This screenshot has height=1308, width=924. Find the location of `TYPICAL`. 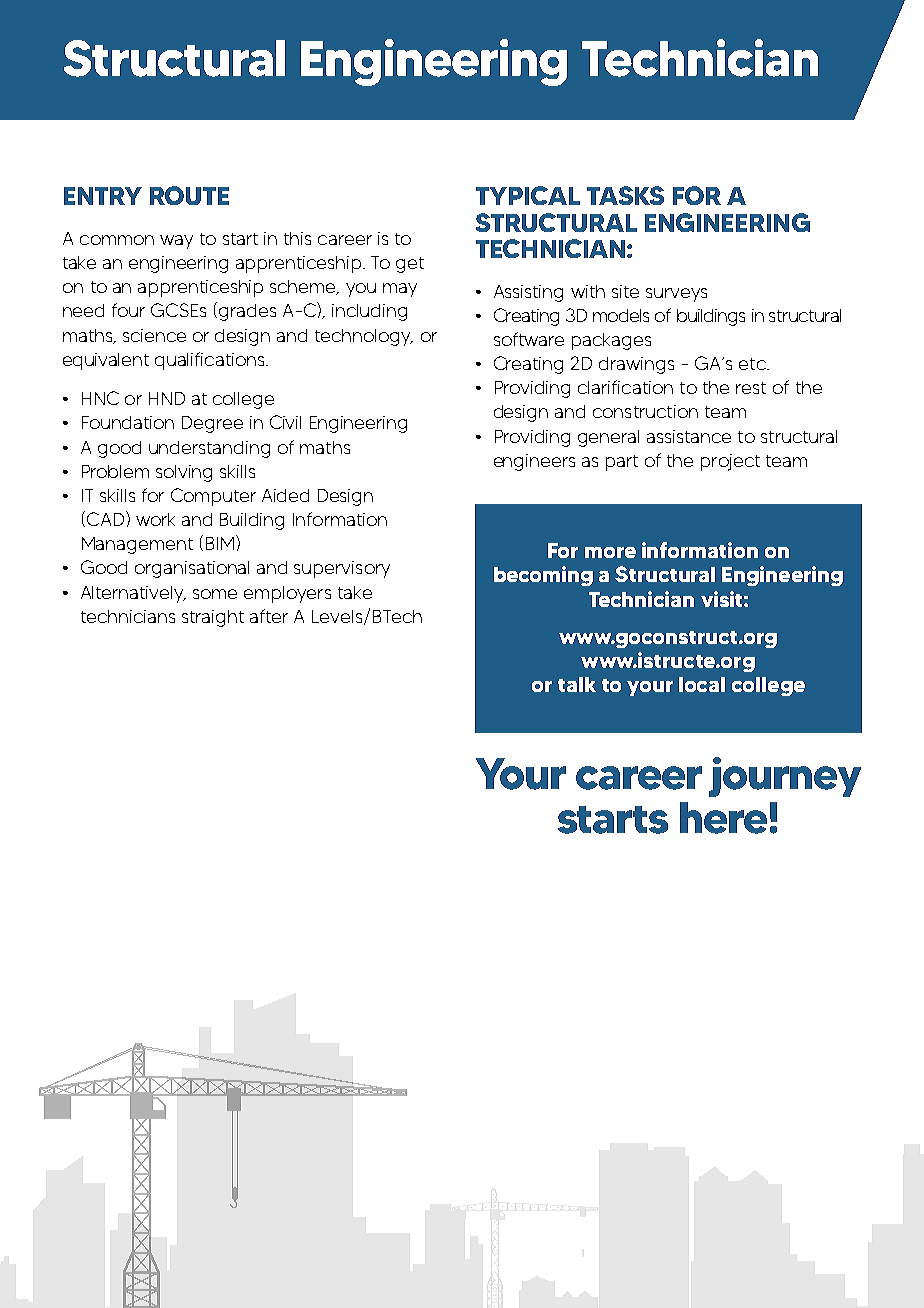

TYPICAL is located at coordinates (528, 195).
